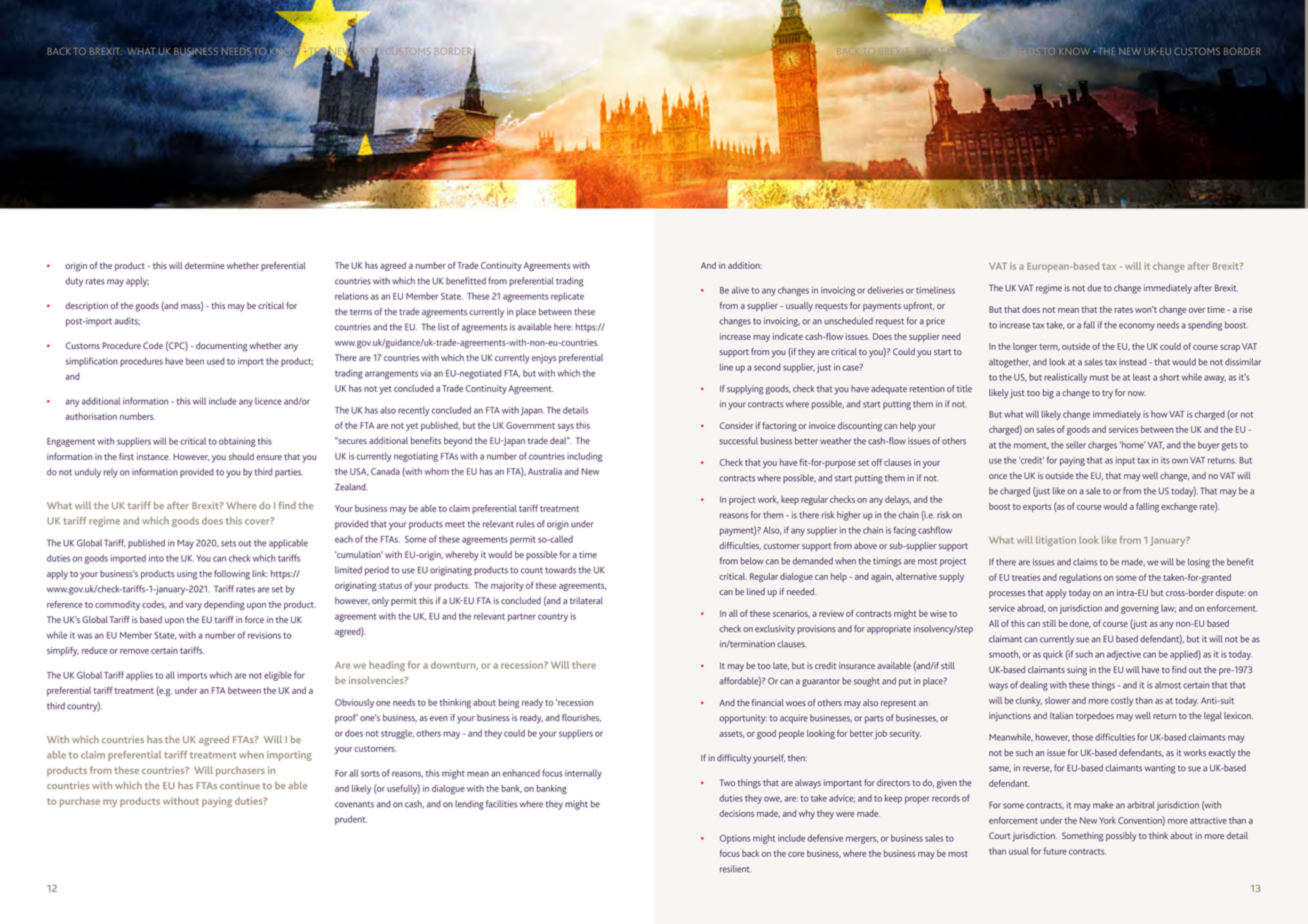 The width and height of the screenshot is (1308, 924). What do you see at coordinates (1094, 288) in the screenshot?
I see `due` at bounding box center [1094, 288].
